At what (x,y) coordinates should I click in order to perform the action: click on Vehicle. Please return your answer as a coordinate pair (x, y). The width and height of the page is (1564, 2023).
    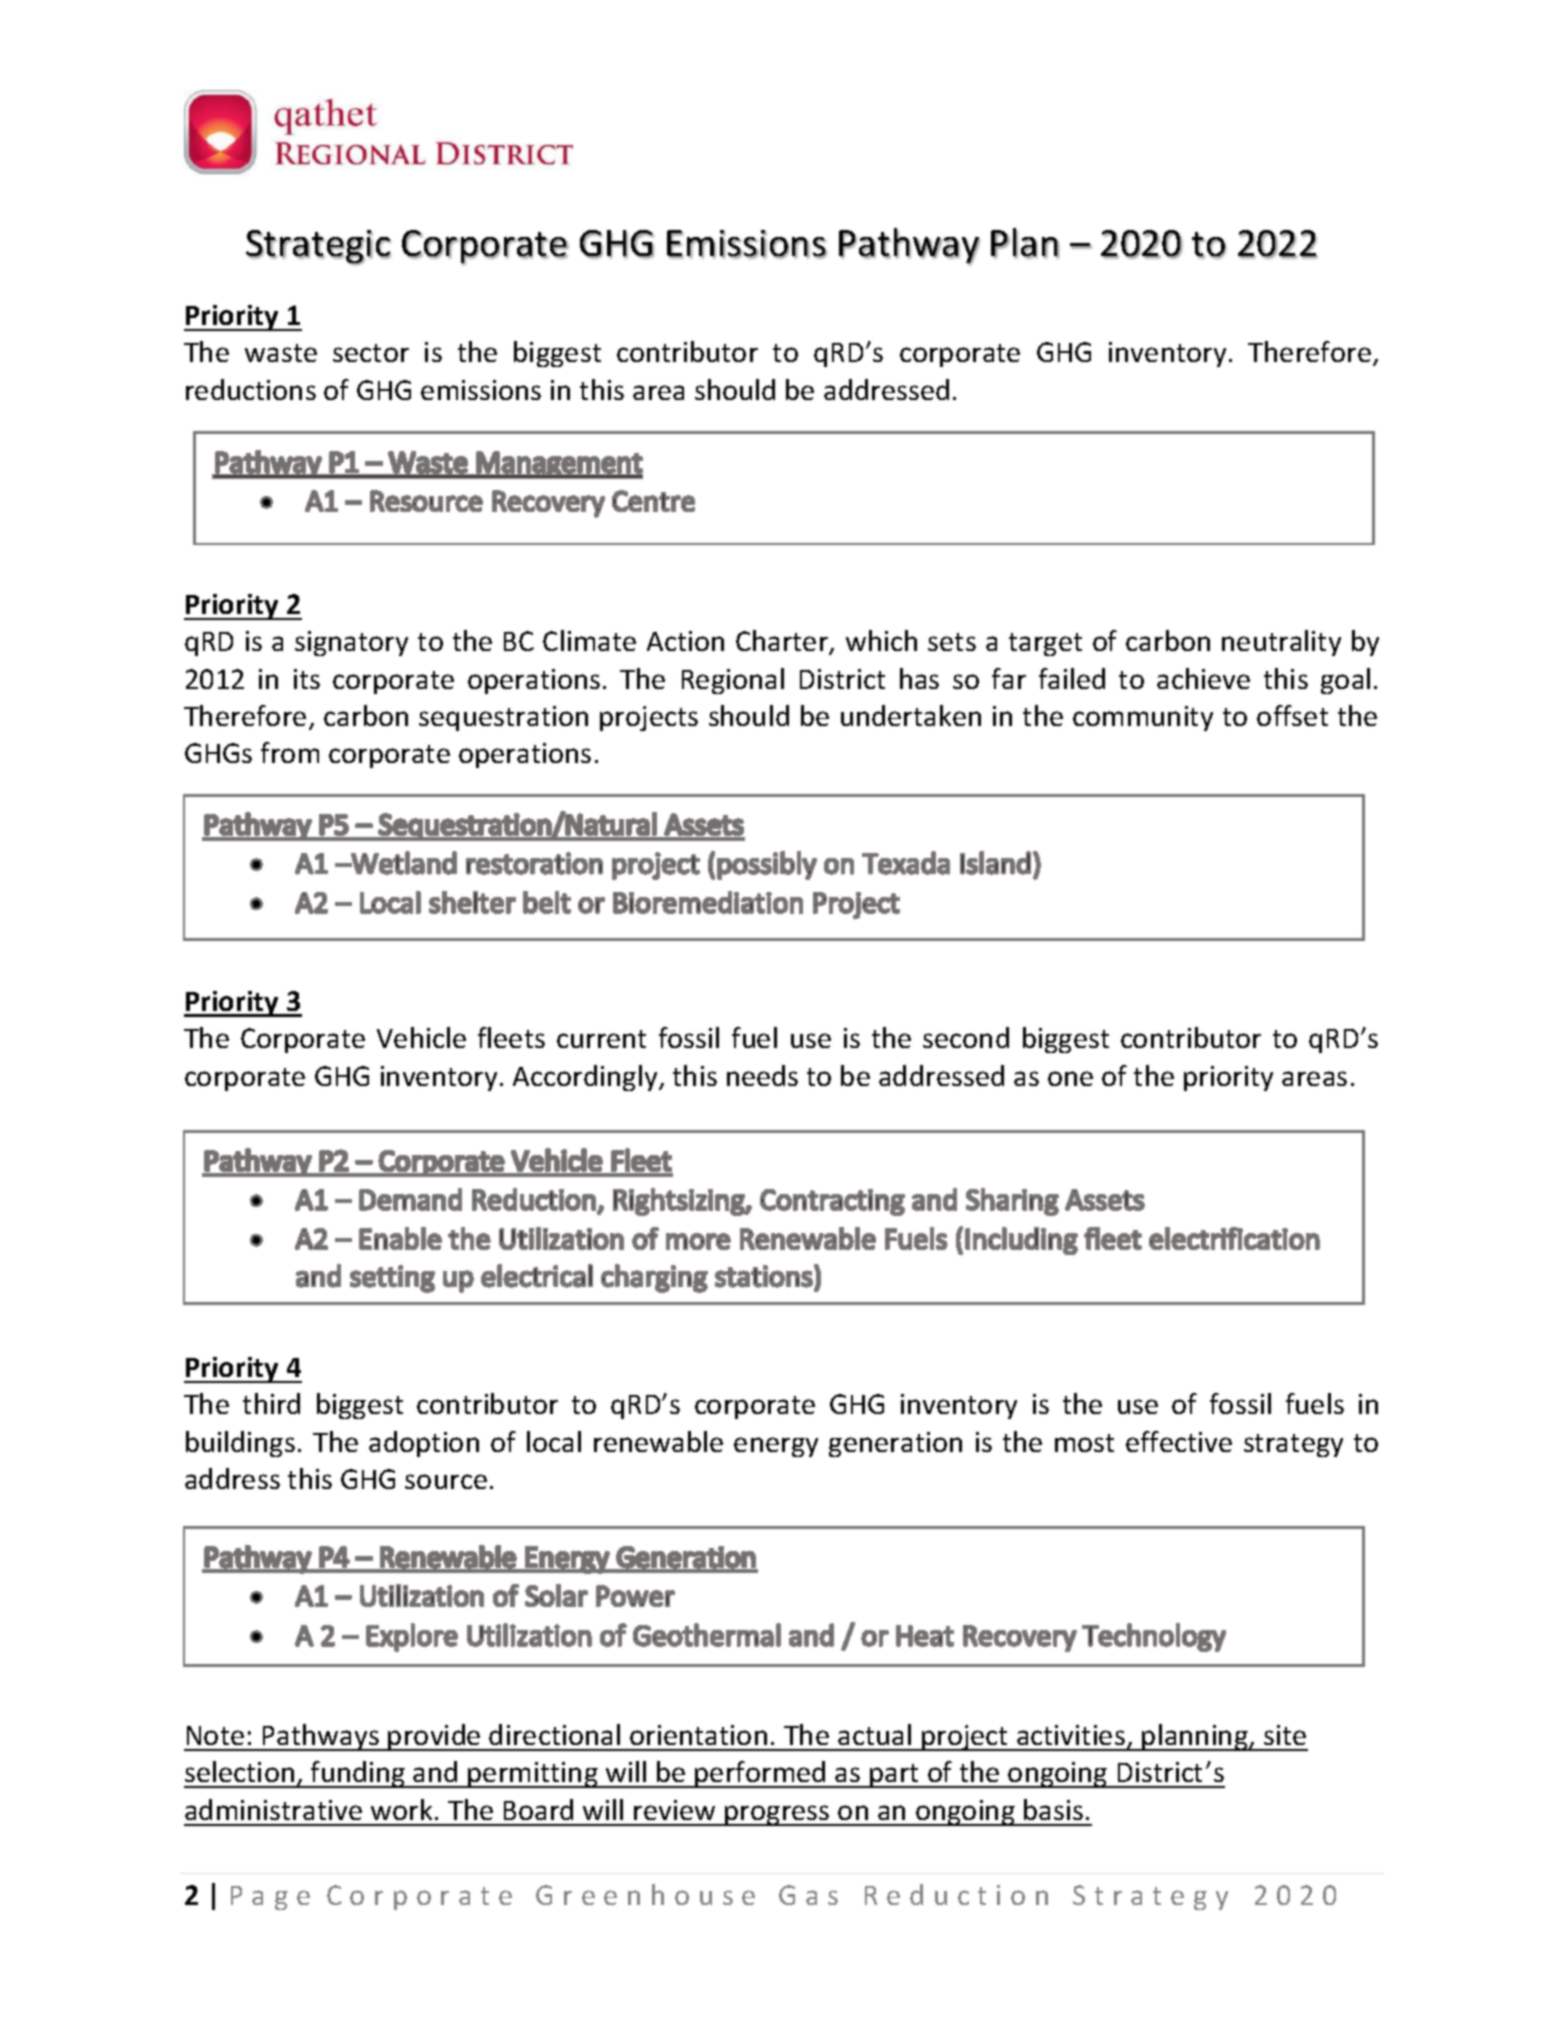
    Looking at the image, I should click on (421, 1037).
